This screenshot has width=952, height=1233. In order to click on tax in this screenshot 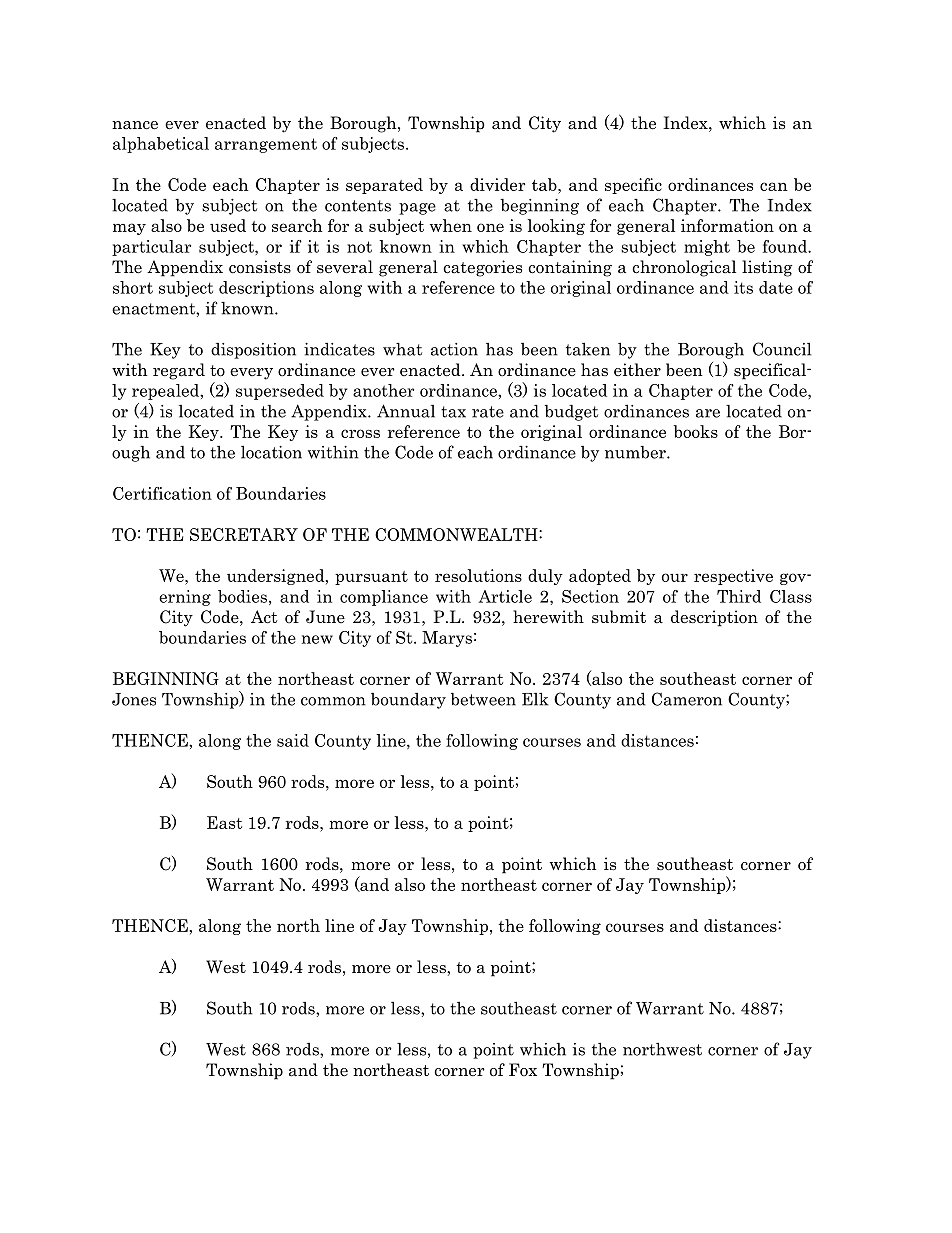, I will do `click(453, 412)`.
